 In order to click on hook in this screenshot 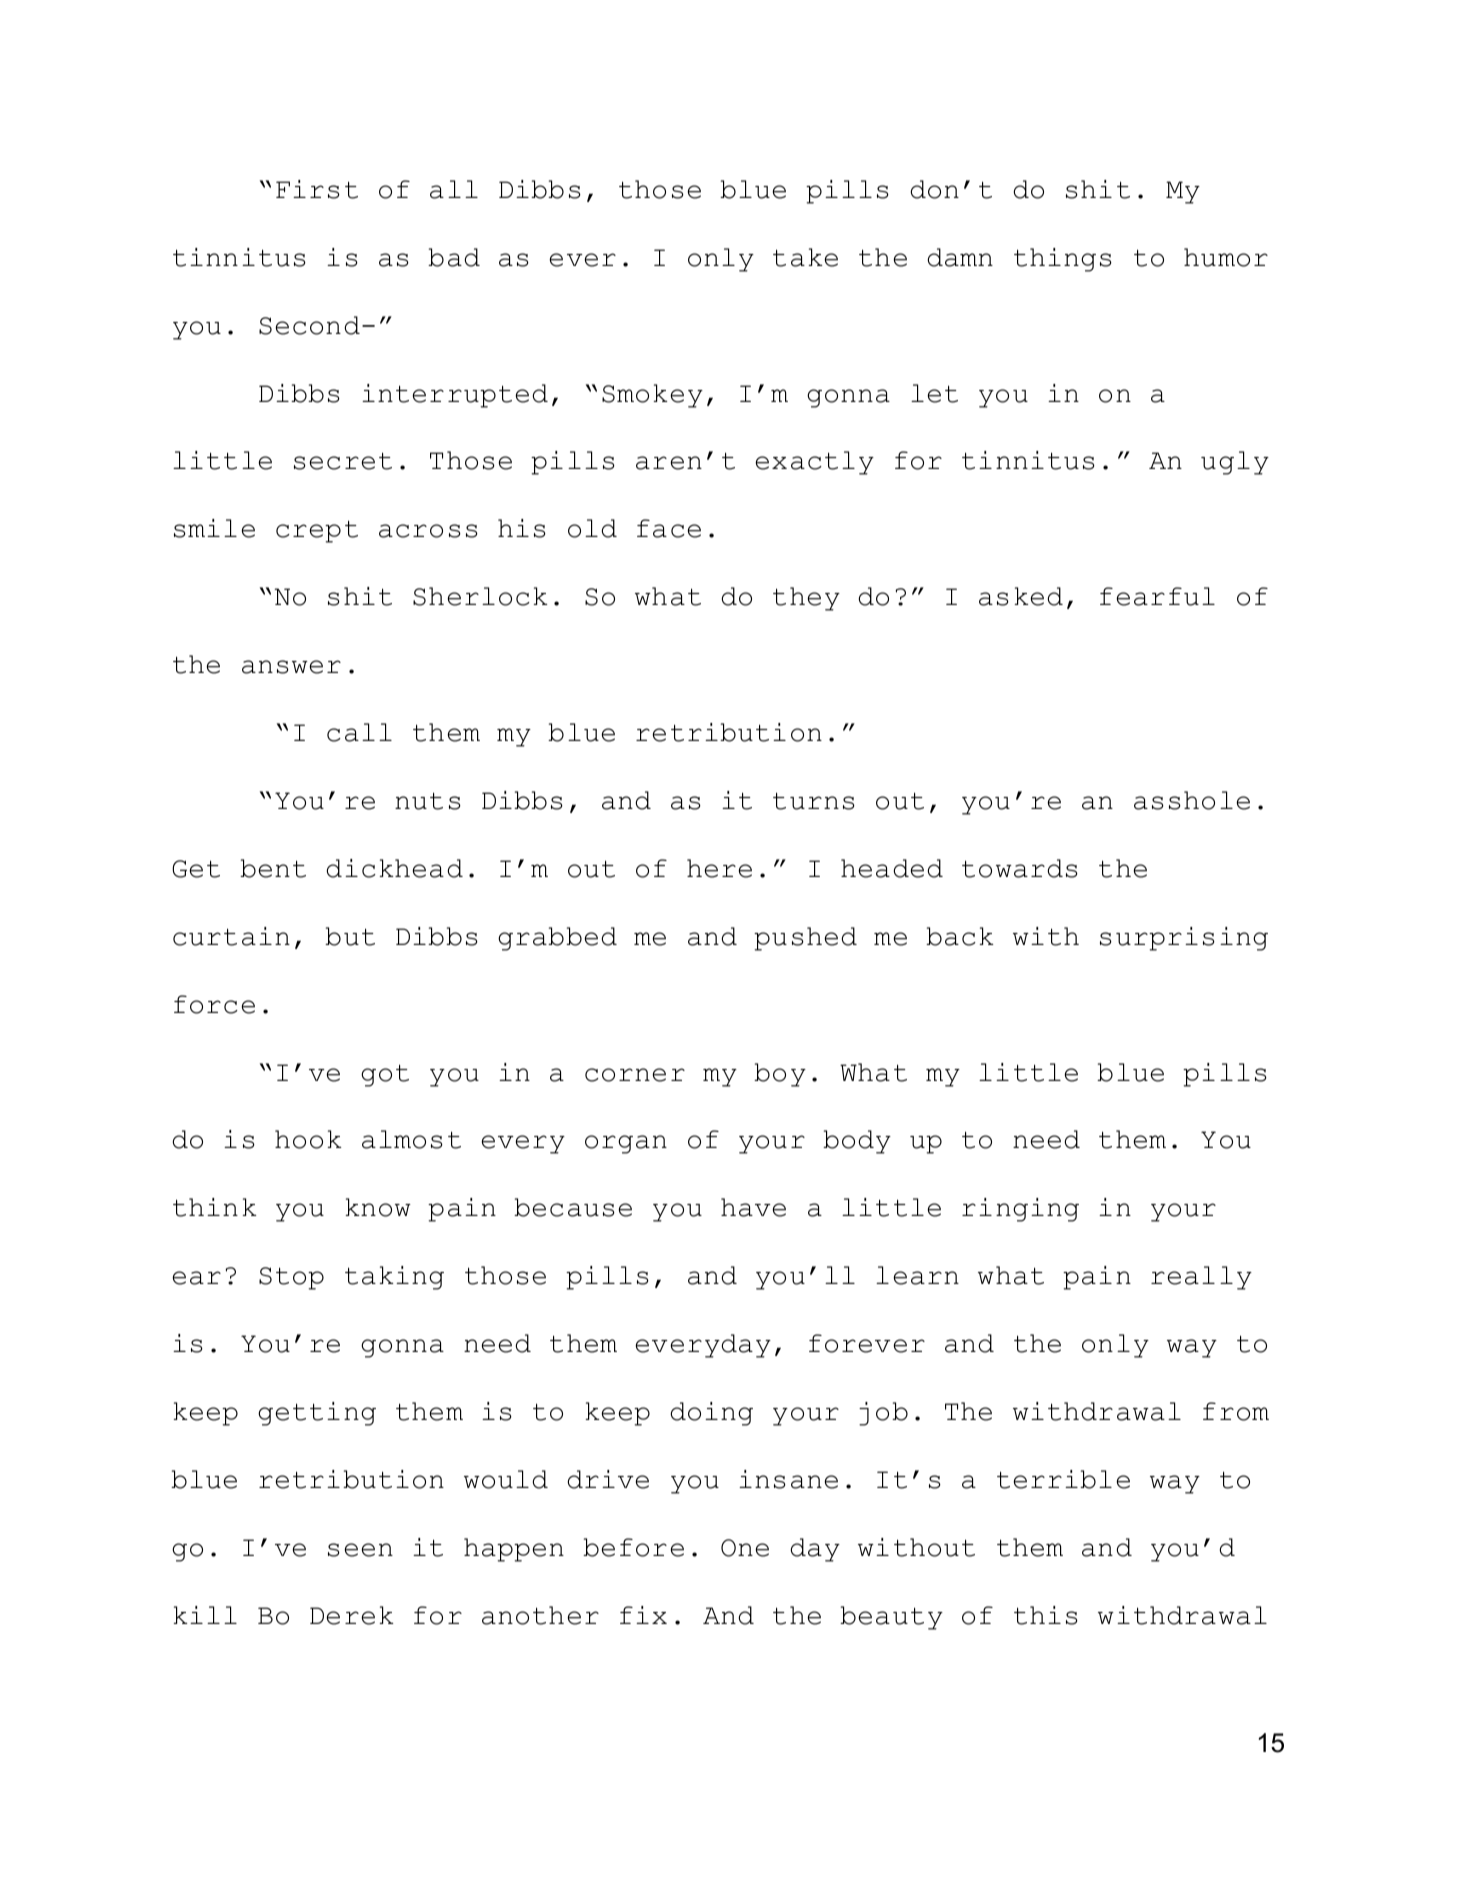, I will do `click(308, 1139)`.
